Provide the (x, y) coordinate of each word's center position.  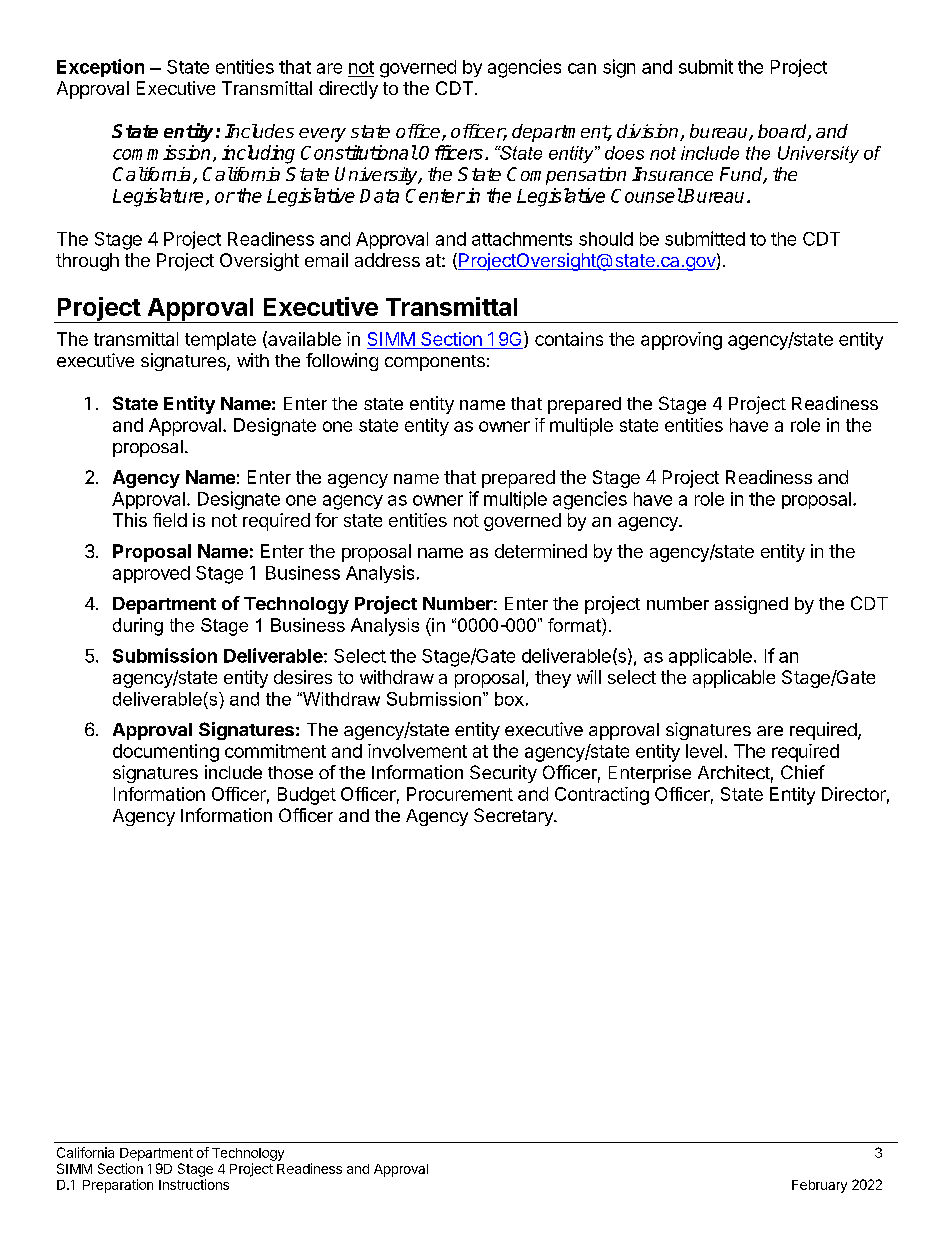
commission (161, 152)
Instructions (194, 1184)
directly (348, 90)
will (589, 677)
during (138, 627)
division (649, 132)
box (509, 699)
